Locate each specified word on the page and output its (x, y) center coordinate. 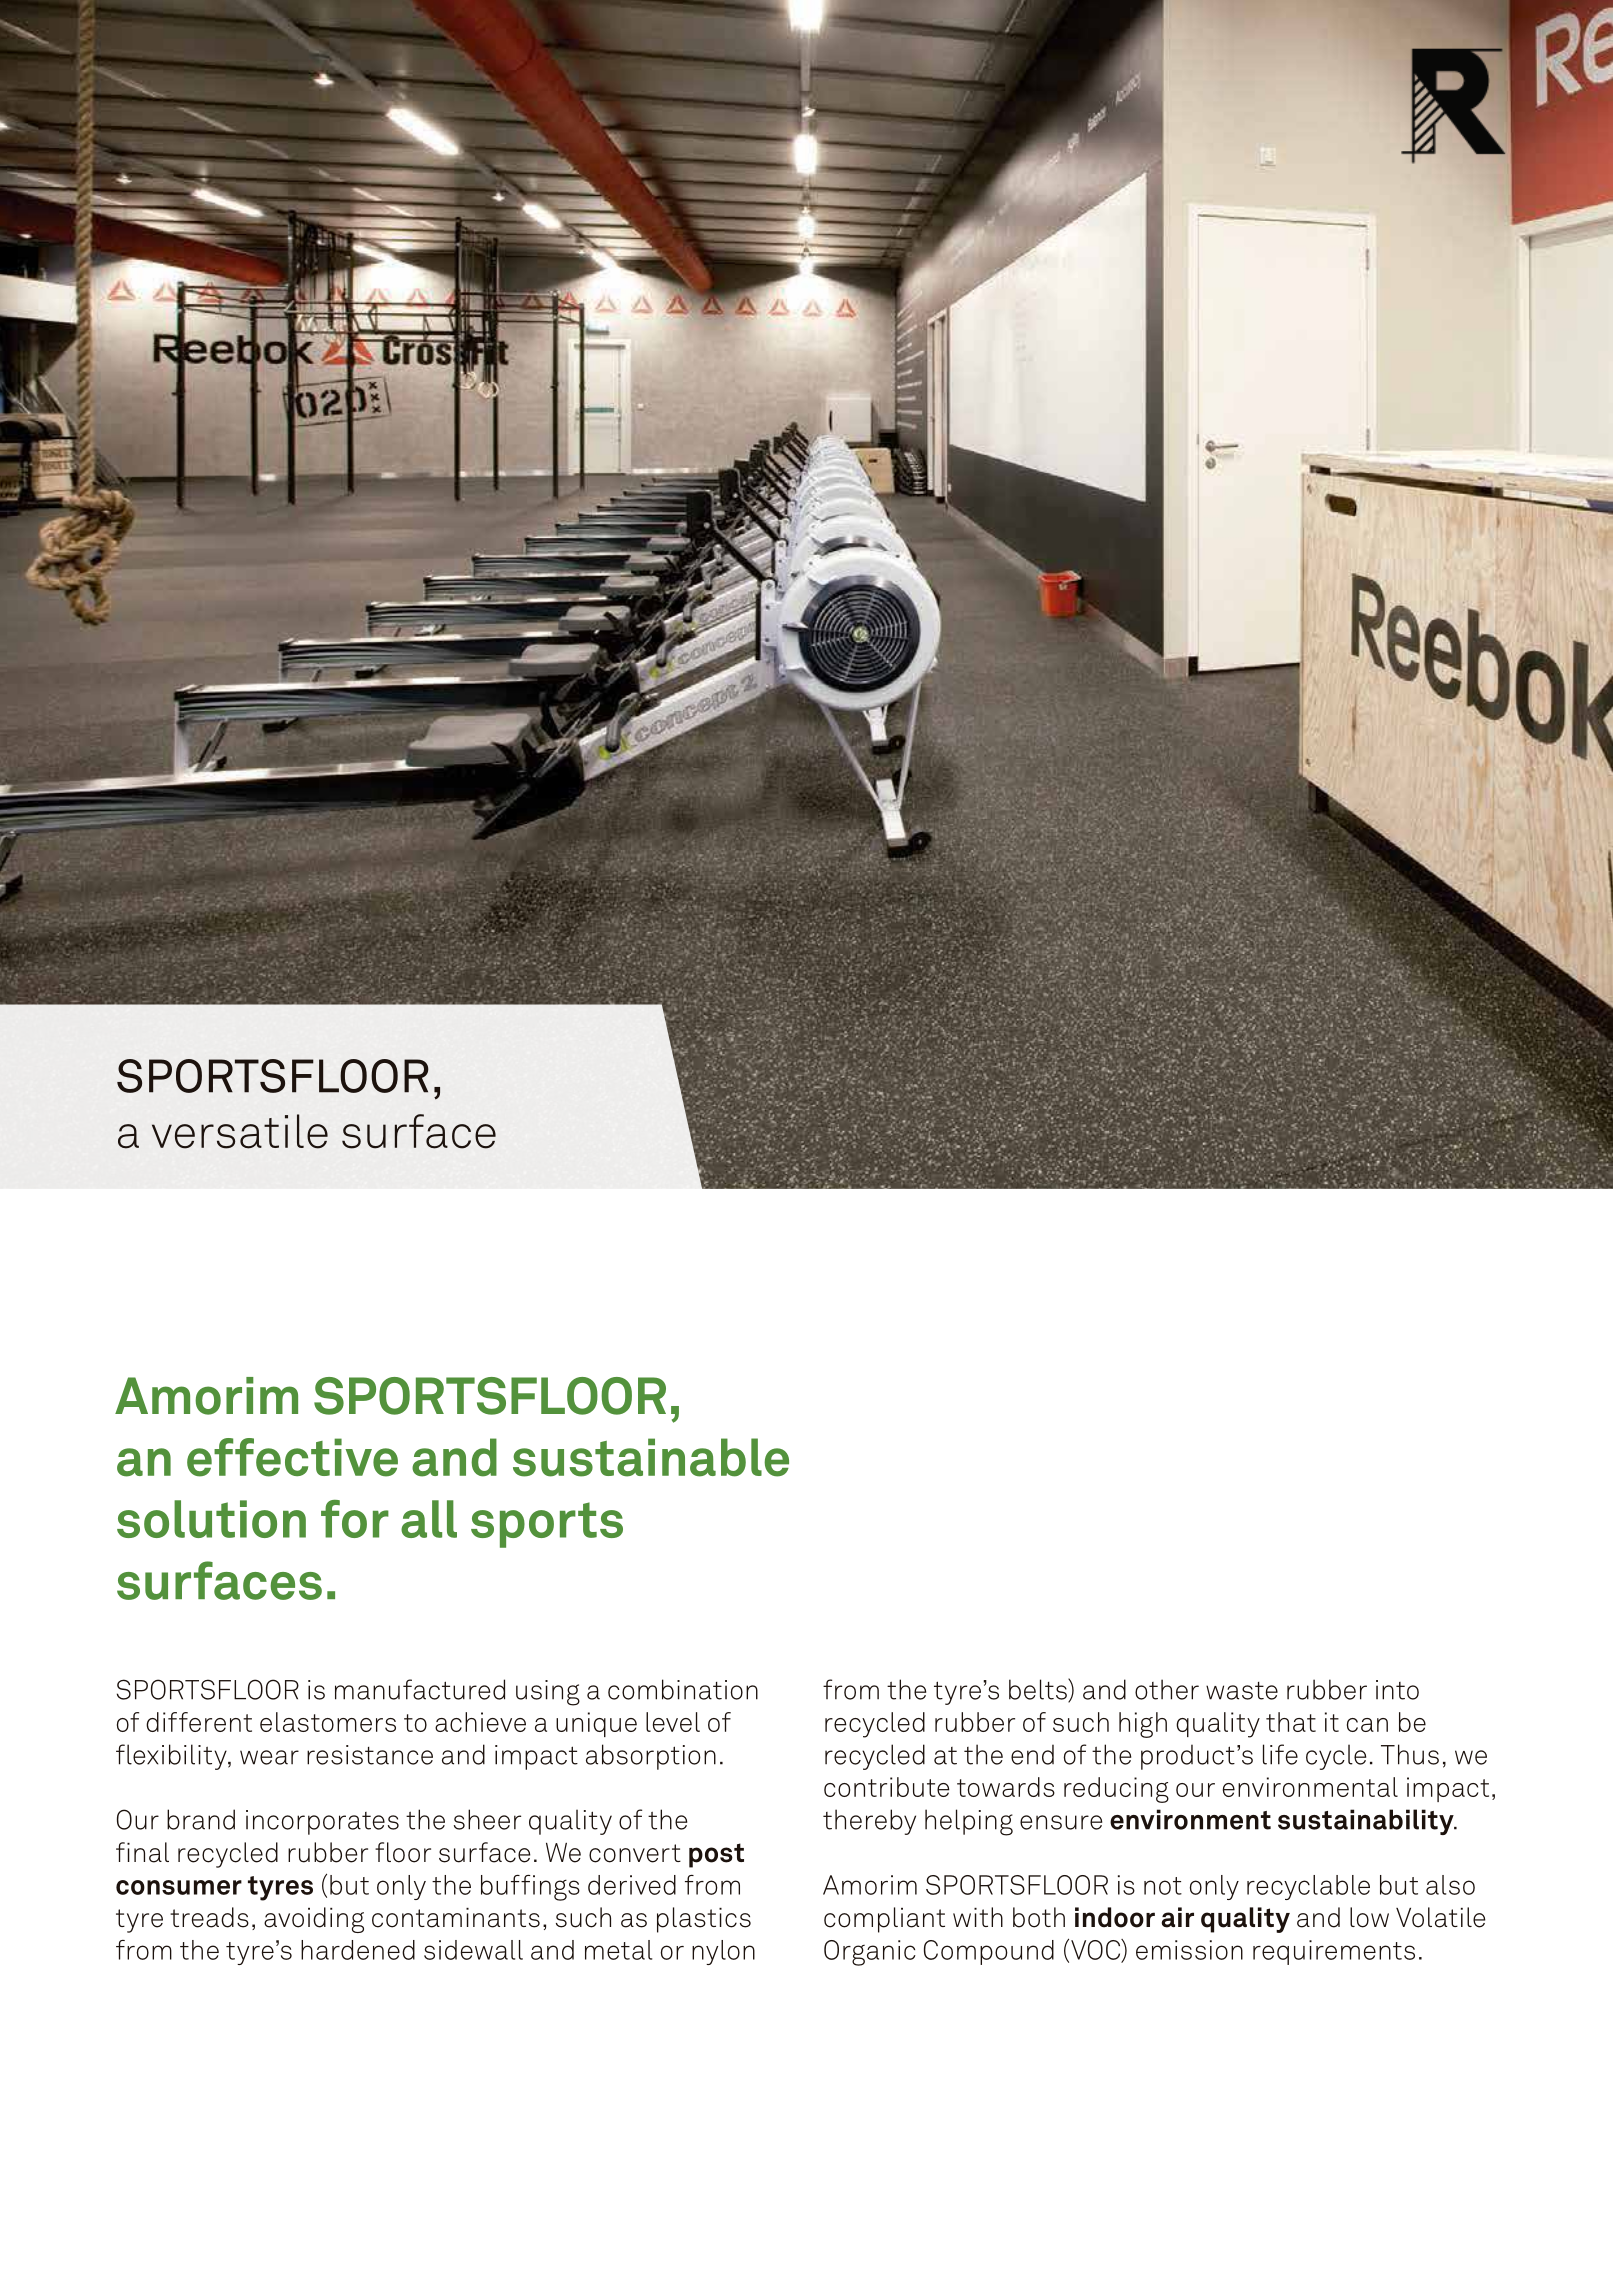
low (1369, 1917)
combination (683, 1689)
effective (292, 1457)
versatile (240, 1131)
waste (1242, 1691)
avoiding (314, 1920)
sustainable (651, 1457)
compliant (884, 1920)
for (355, 1519)
